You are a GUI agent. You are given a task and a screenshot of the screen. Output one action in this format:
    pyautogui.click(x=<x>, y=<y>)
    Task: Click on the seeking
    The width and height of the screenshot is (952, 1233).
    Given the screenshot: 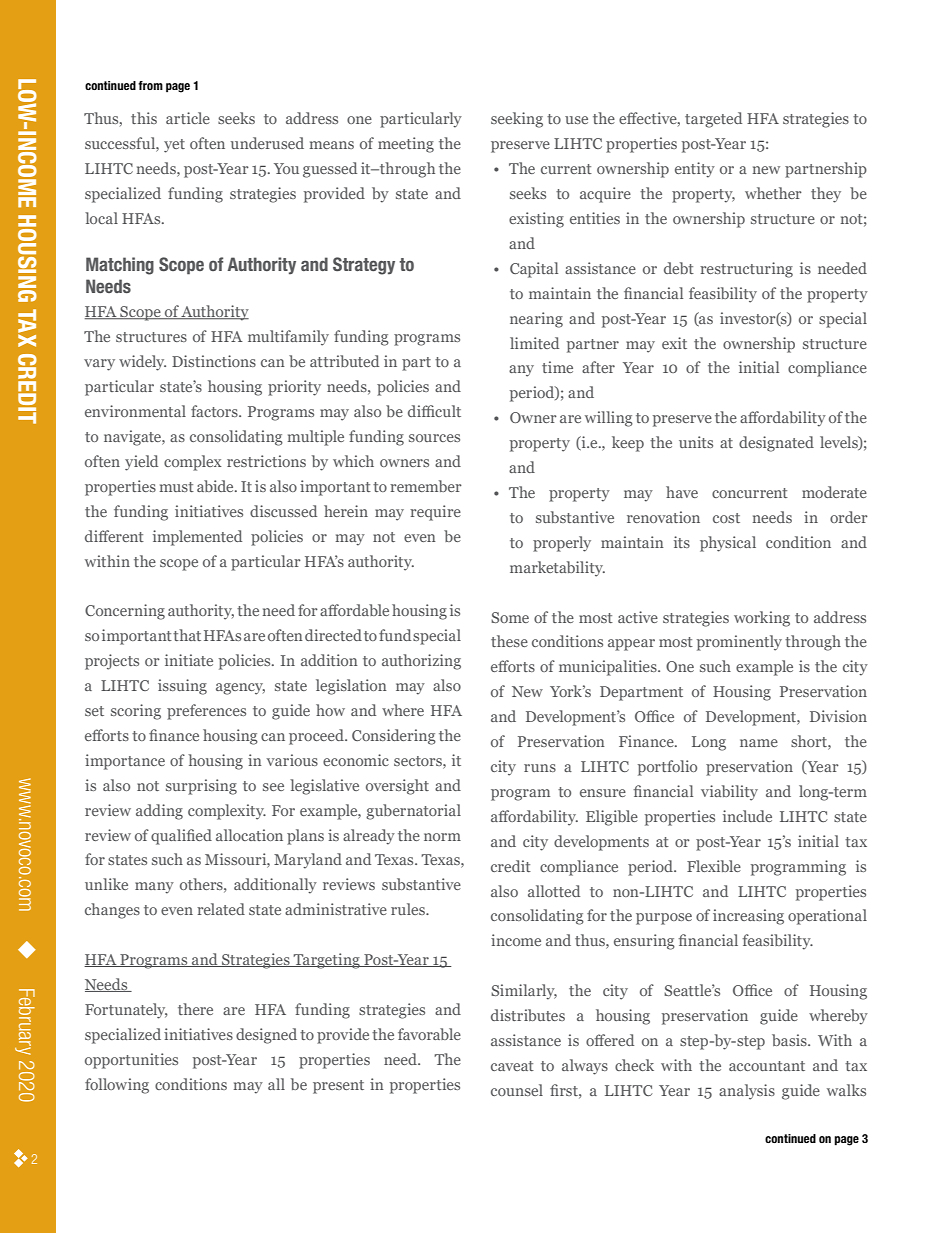 What is the action you would take?
    pyautogui.click(x=517, y=120)
